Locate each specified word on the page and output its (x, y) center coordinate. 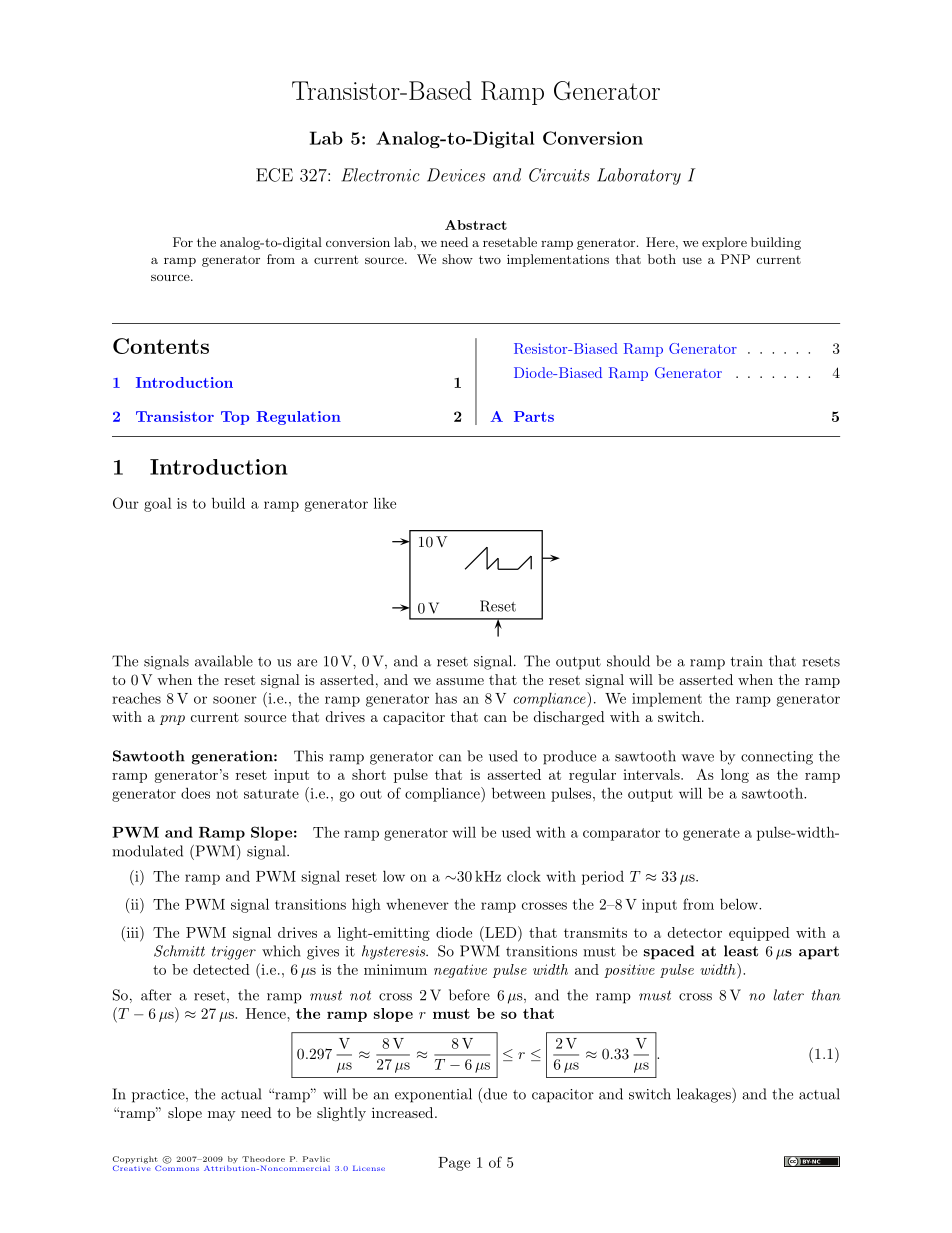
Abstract (476, 225)
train (747, 661)
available (224, 661)
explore (724, 243)
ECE (274, 175)
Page (454, 1164)
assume (460, 681)
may (222, 1116)
